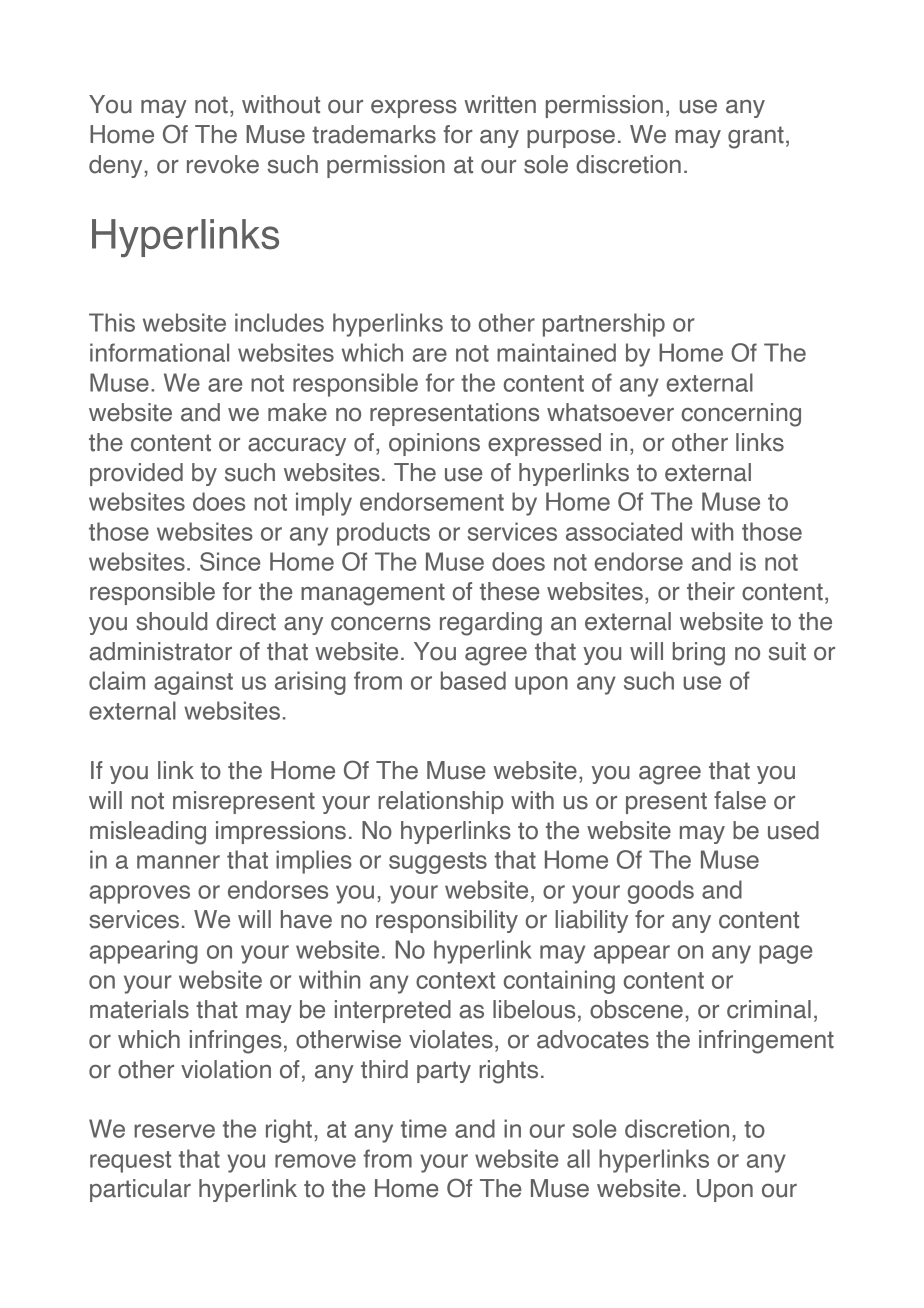 This screenshot has width=924, height=1308. I want to click on informational, so click(159, 352).
